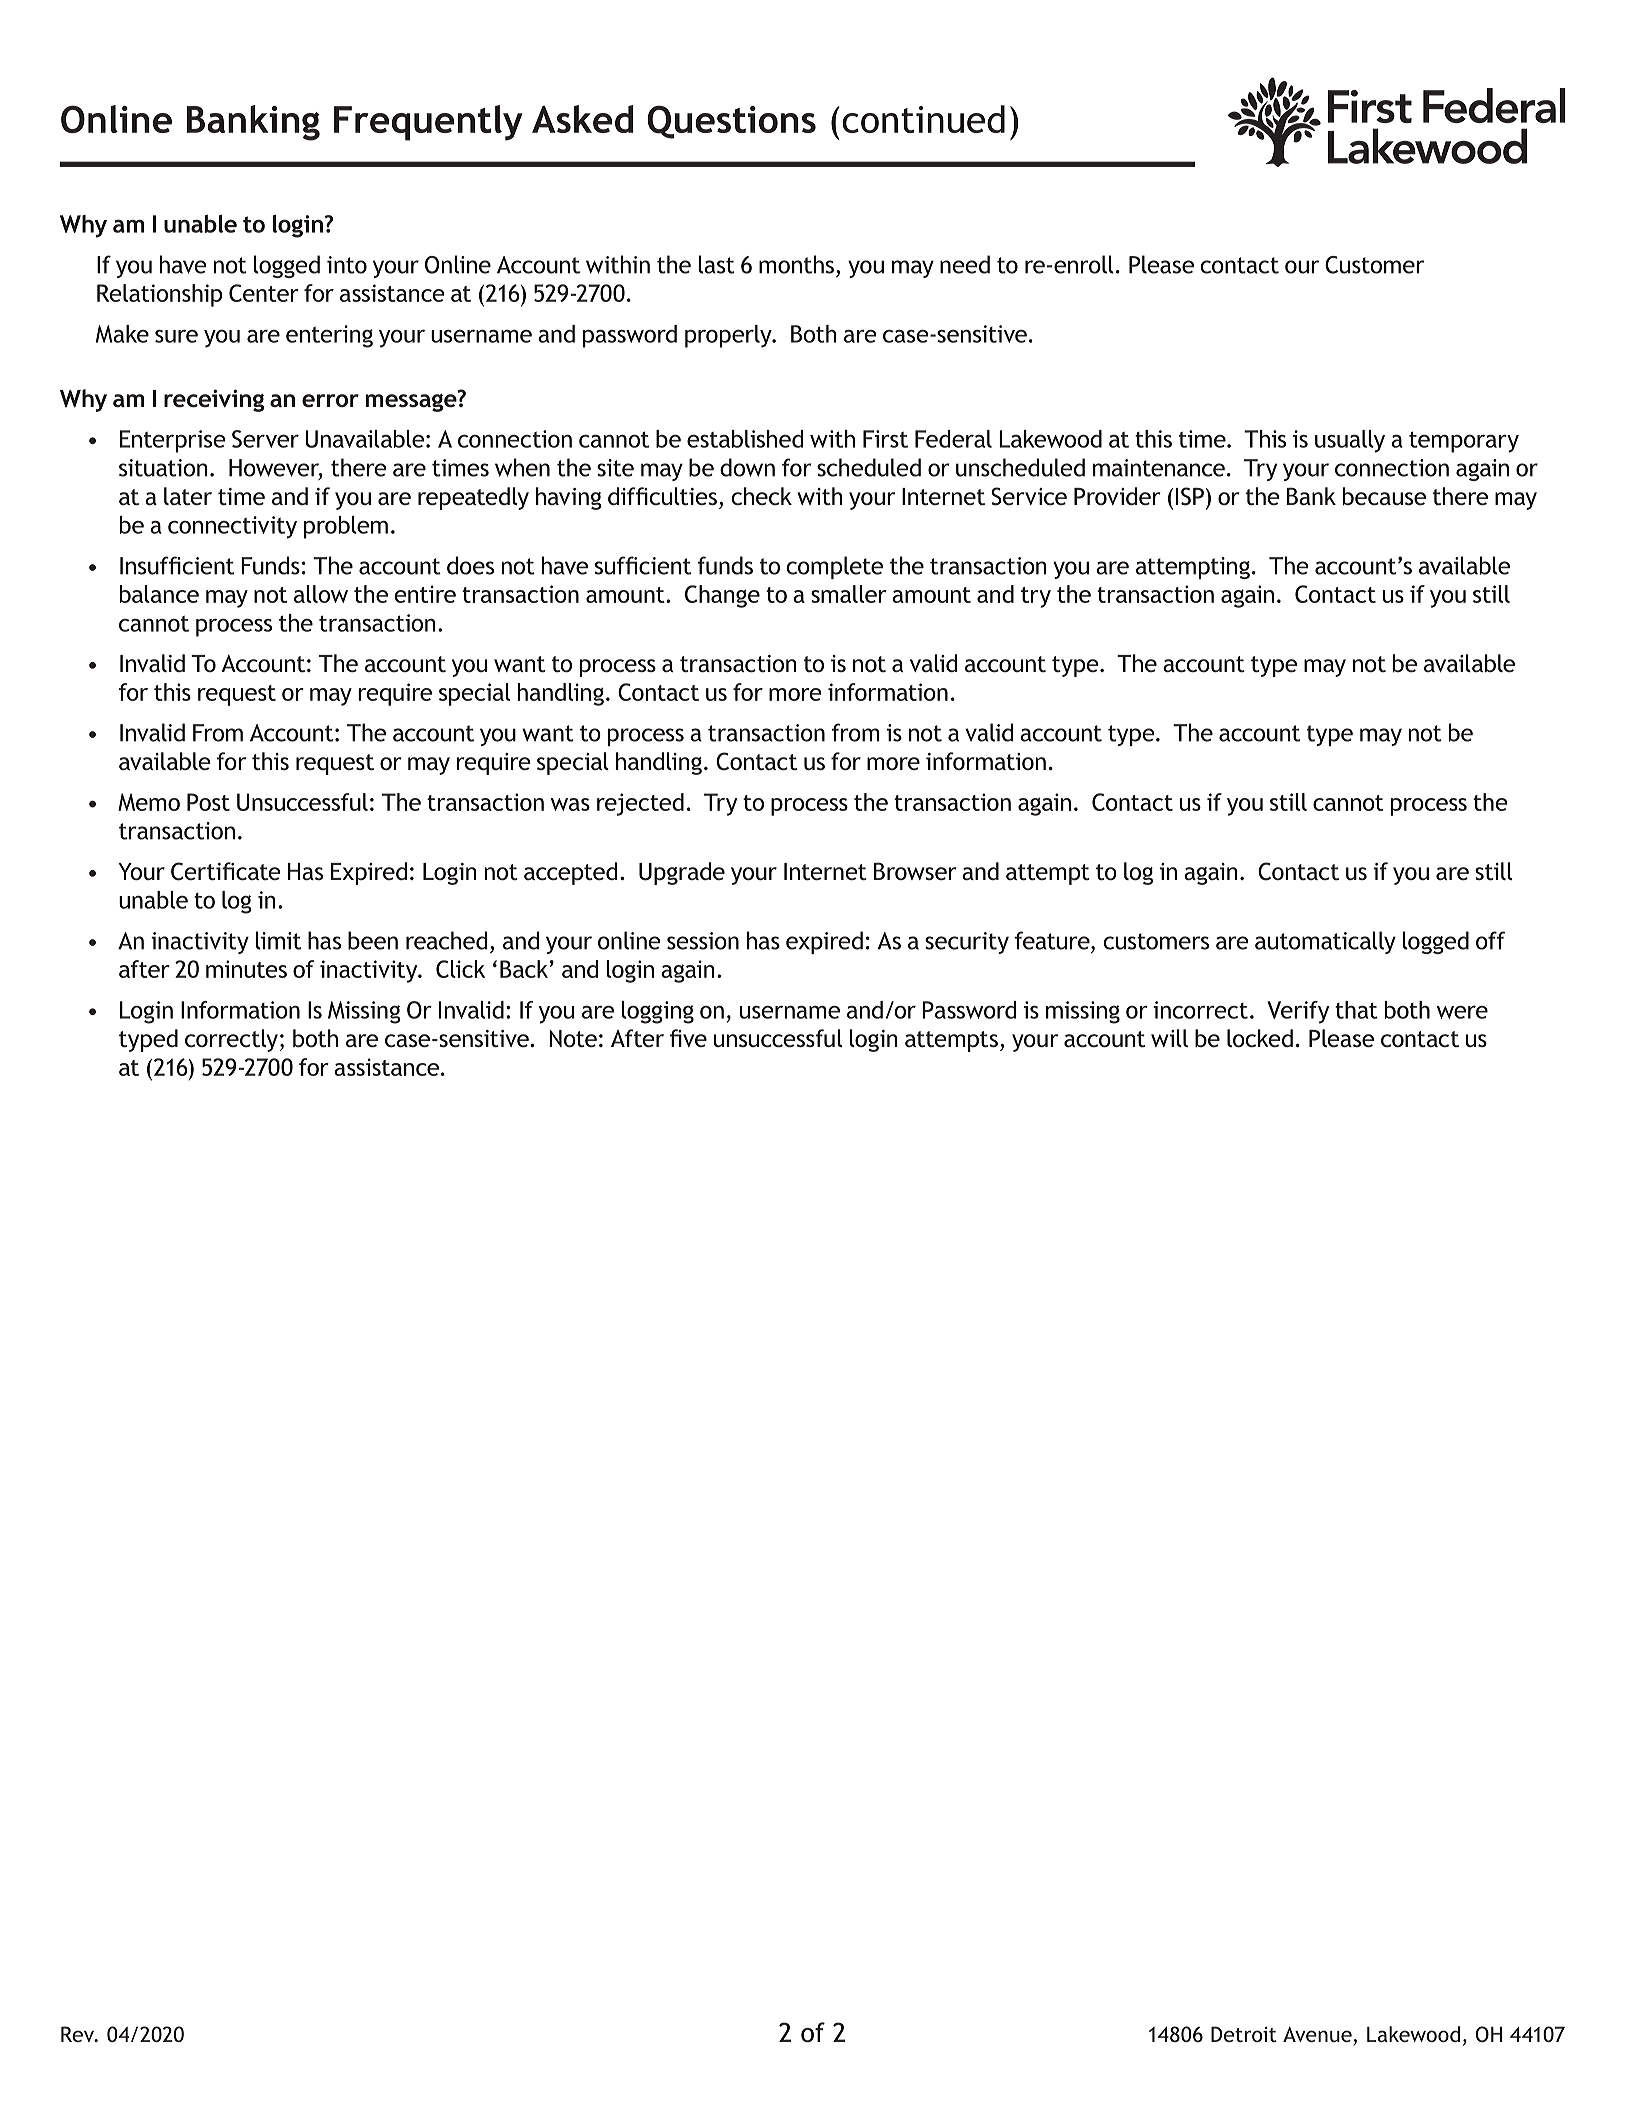 The image size is (1625, 2102). What do you see at coordinates (78, 2034) in the image?
I see `Rev` at bounding box center [78, 2034].
